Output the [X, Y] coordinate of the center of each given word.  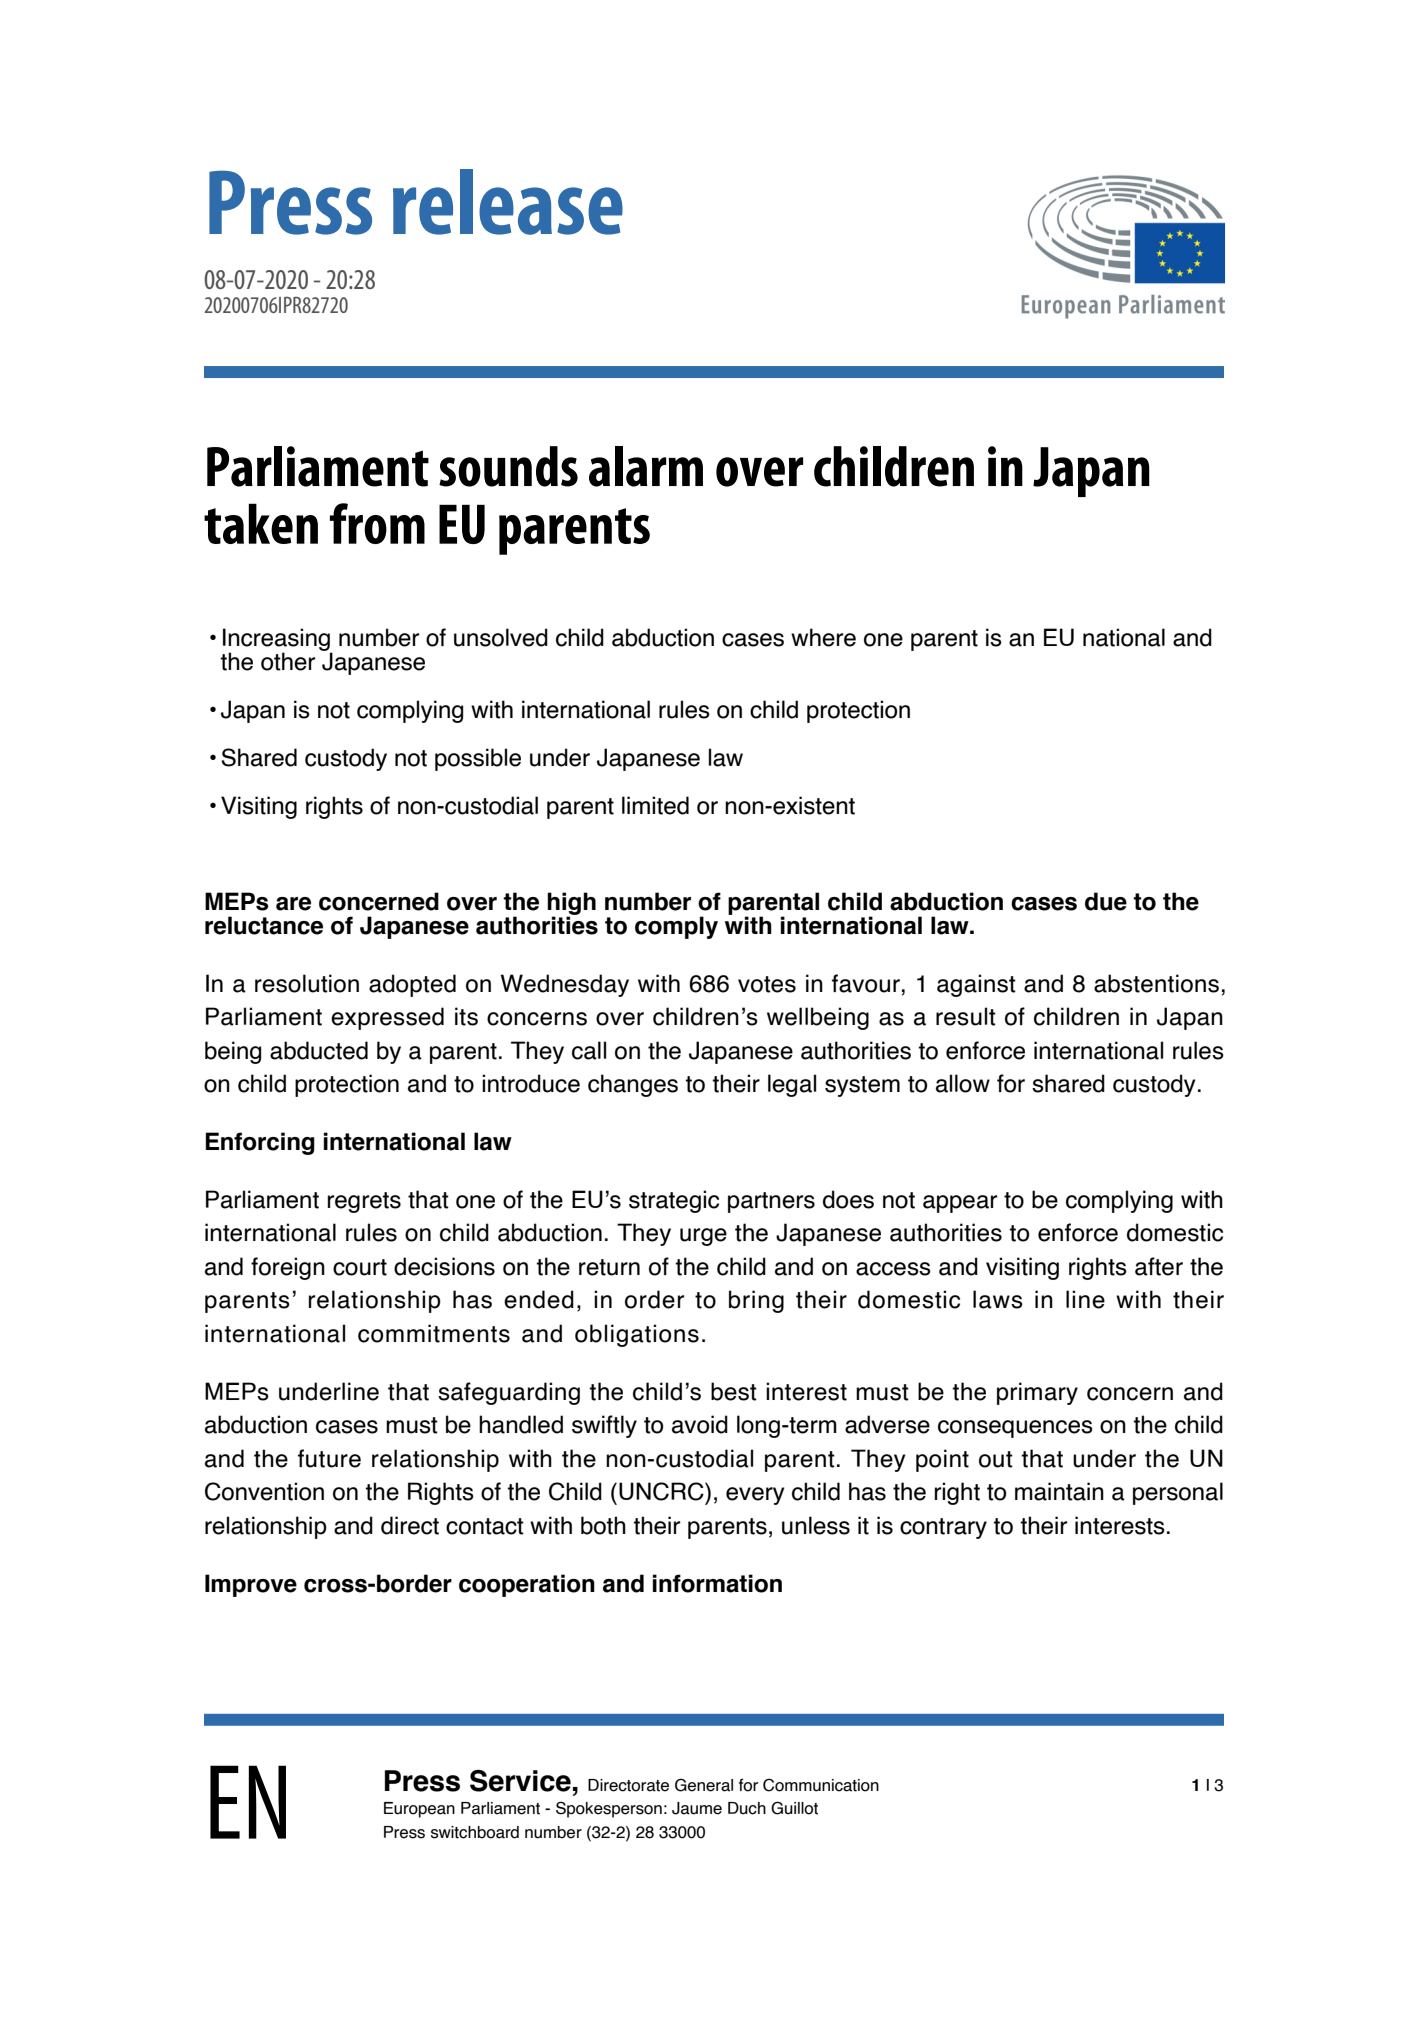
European [419, 1810]
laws [998, 1299]
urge [703, 1237]
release [508, 202]
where [823, 637]
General [704, 1785]
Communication [821, 1785]
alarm [646, 466]
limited [655, 805]
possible [478, 759]
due [1106, 901]
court [360, 1267]
